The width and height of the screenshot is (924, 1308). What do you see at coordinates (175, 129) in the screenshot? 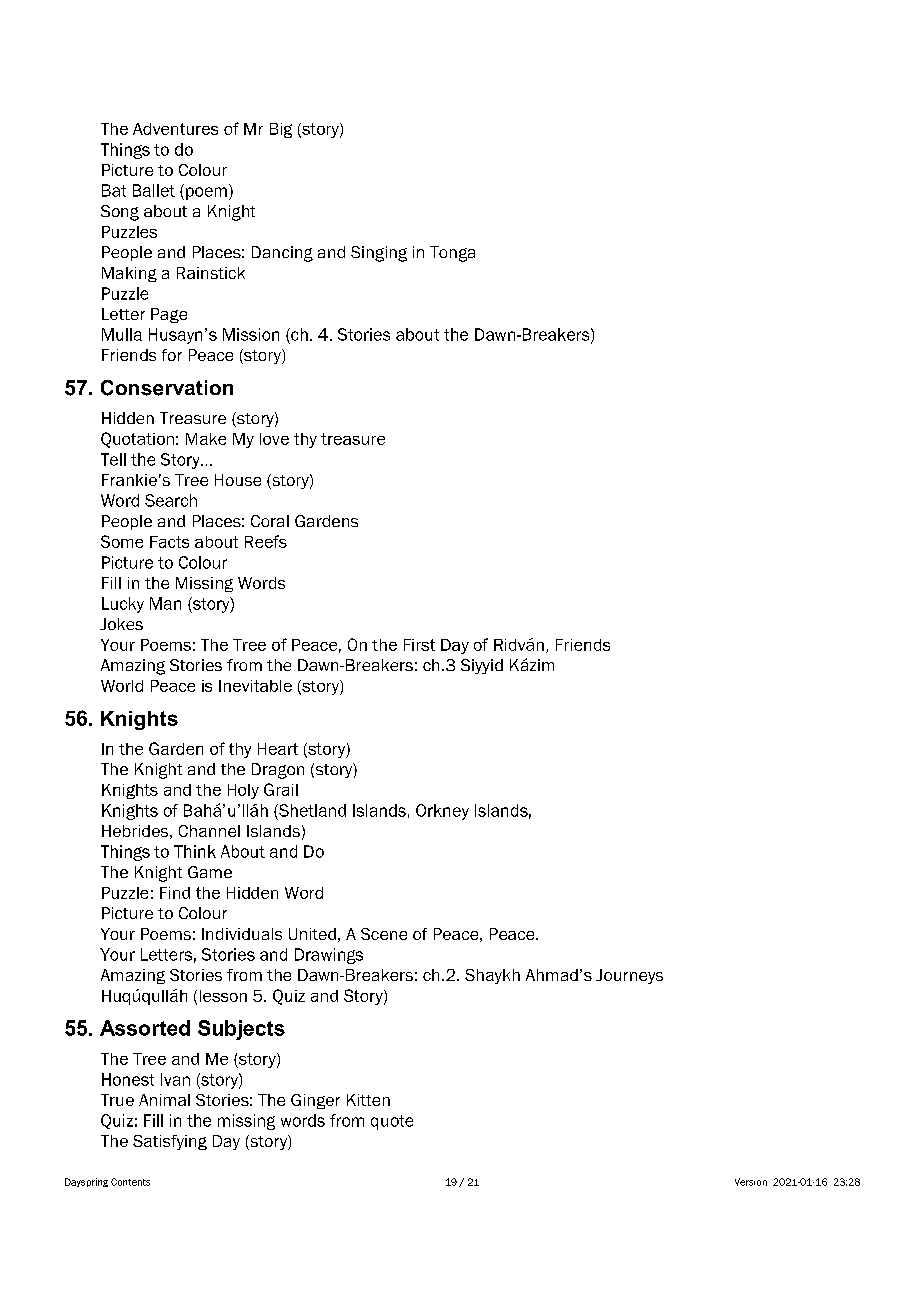
I see `Adventures` at bounding box center [175, 129].
